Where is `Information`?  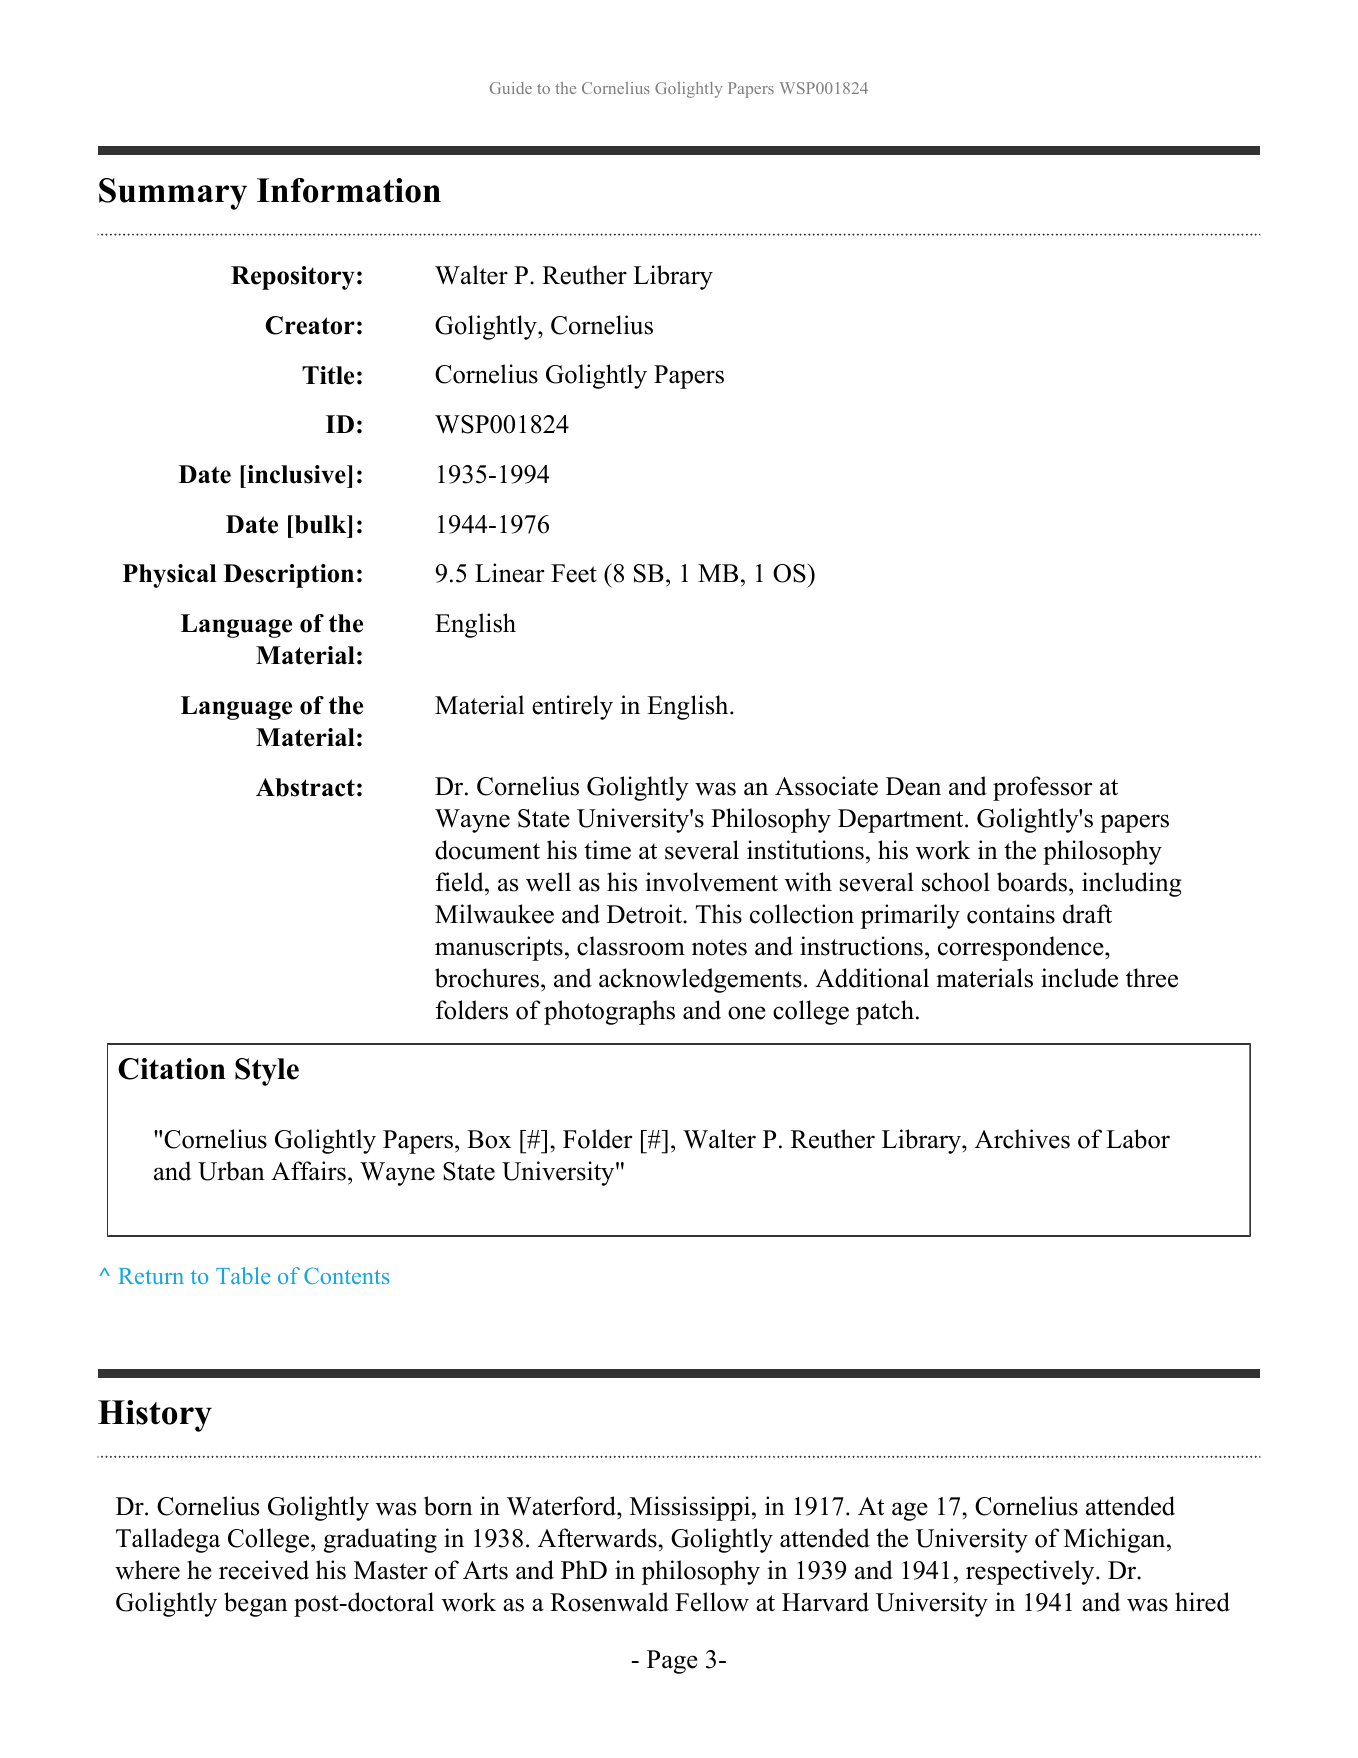 Information is located at coordinates (349, 190).
